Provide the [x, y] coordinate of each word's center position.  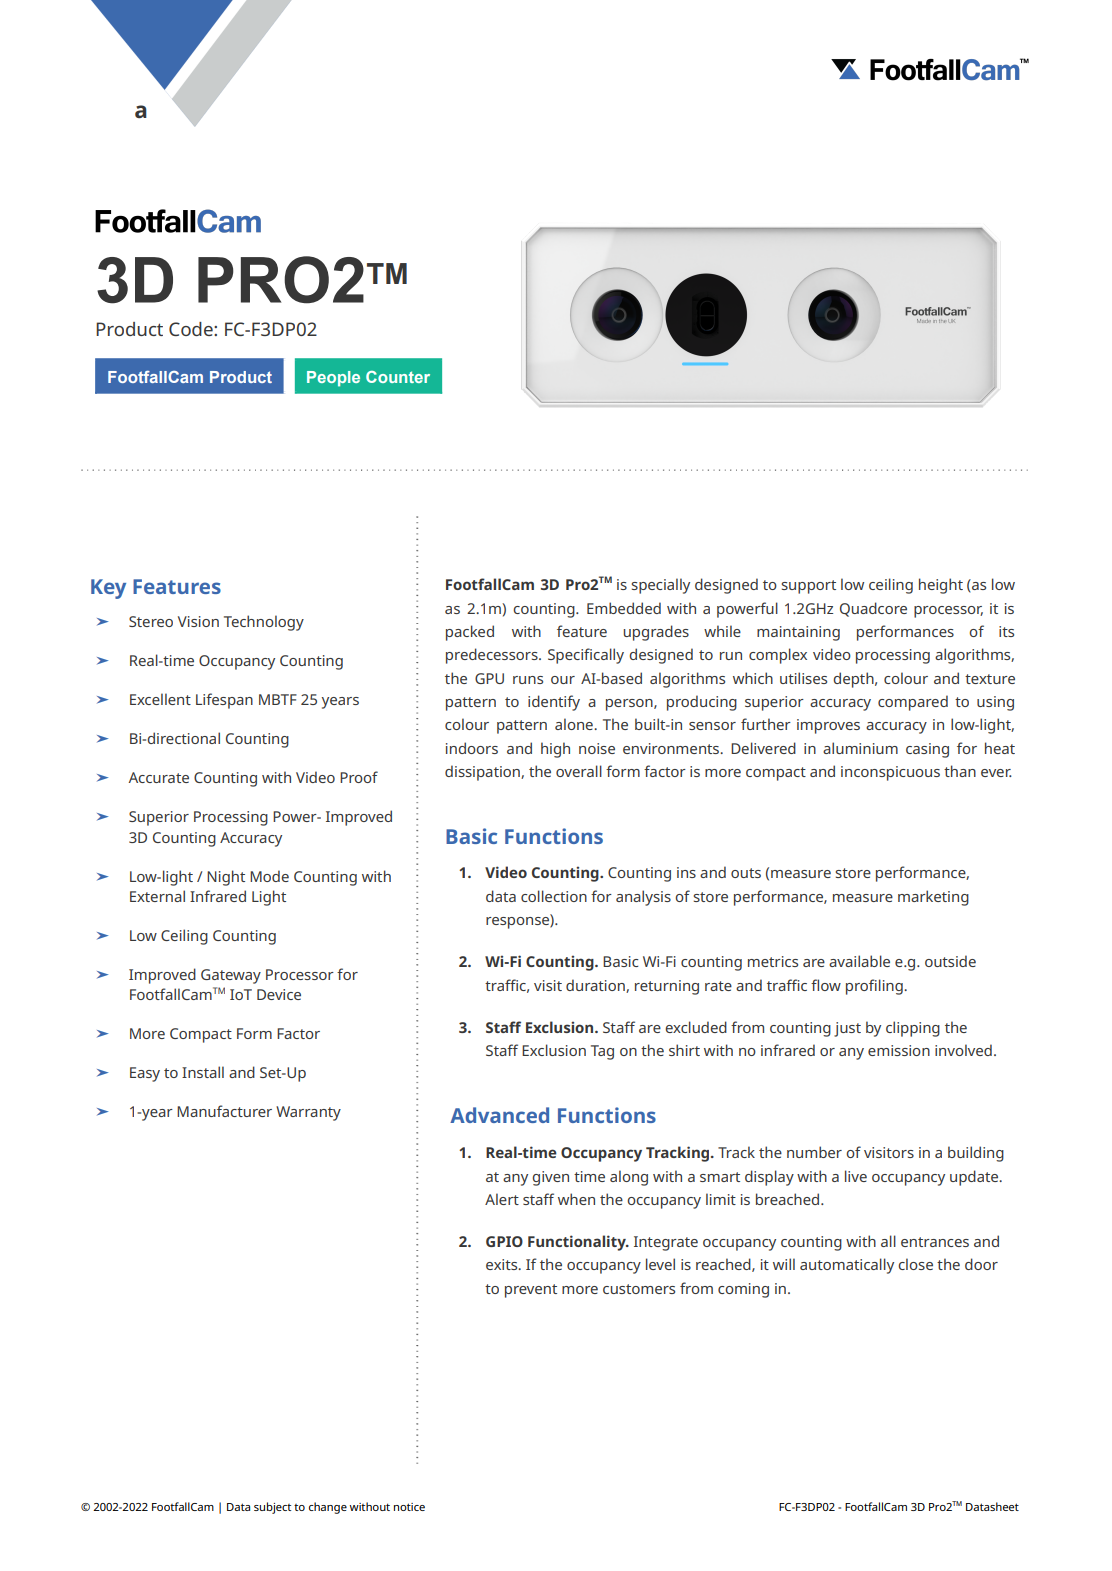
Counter [398, 377]
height [941, 586]
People [333, 379]
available [859, 961]
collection [554, 896]
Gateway [231, 976]
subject [272, 1508]
